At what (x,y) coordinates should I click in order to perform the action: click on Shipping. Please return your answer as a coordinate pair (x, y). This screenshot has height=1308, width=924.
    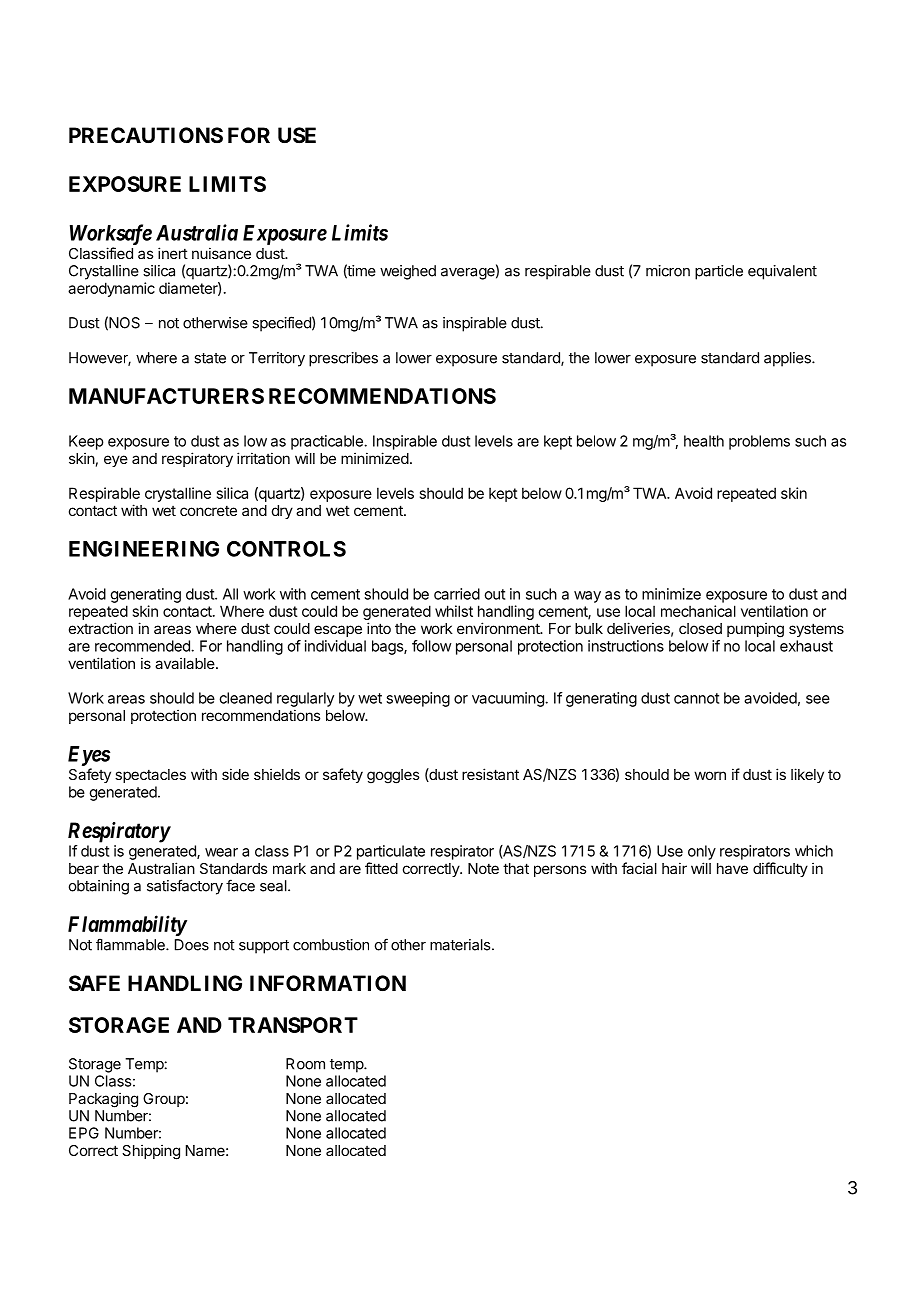
    Looking at the image, I should click on (151, 1152).
